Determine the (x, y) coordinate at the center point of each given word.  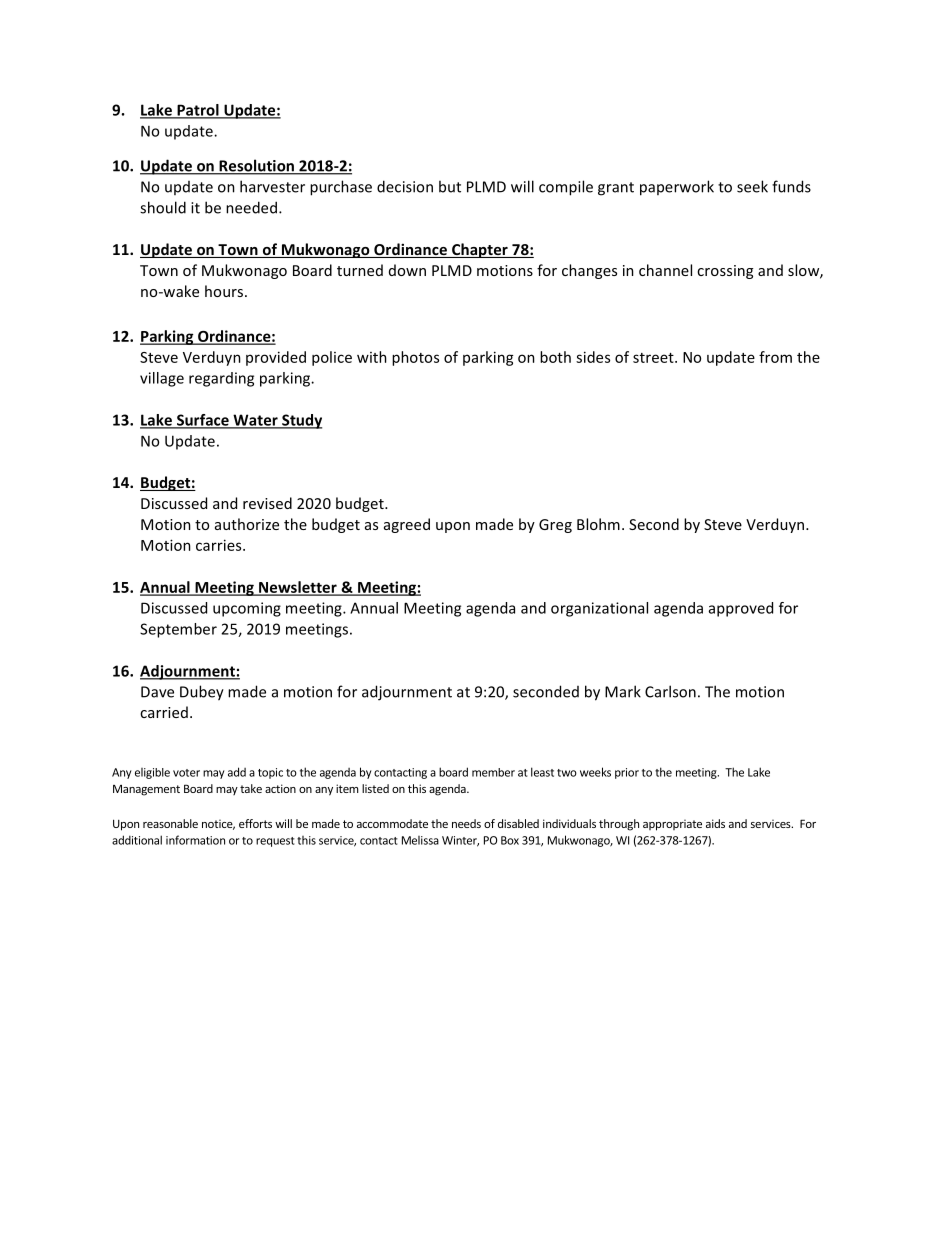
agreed (407, 525)
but (450, 186)
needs (466, 823)
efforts (255, 823)
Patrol (198, 111)
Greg (555, 526)
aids (715, 823)
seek (752, 186)
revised (267, 503)
